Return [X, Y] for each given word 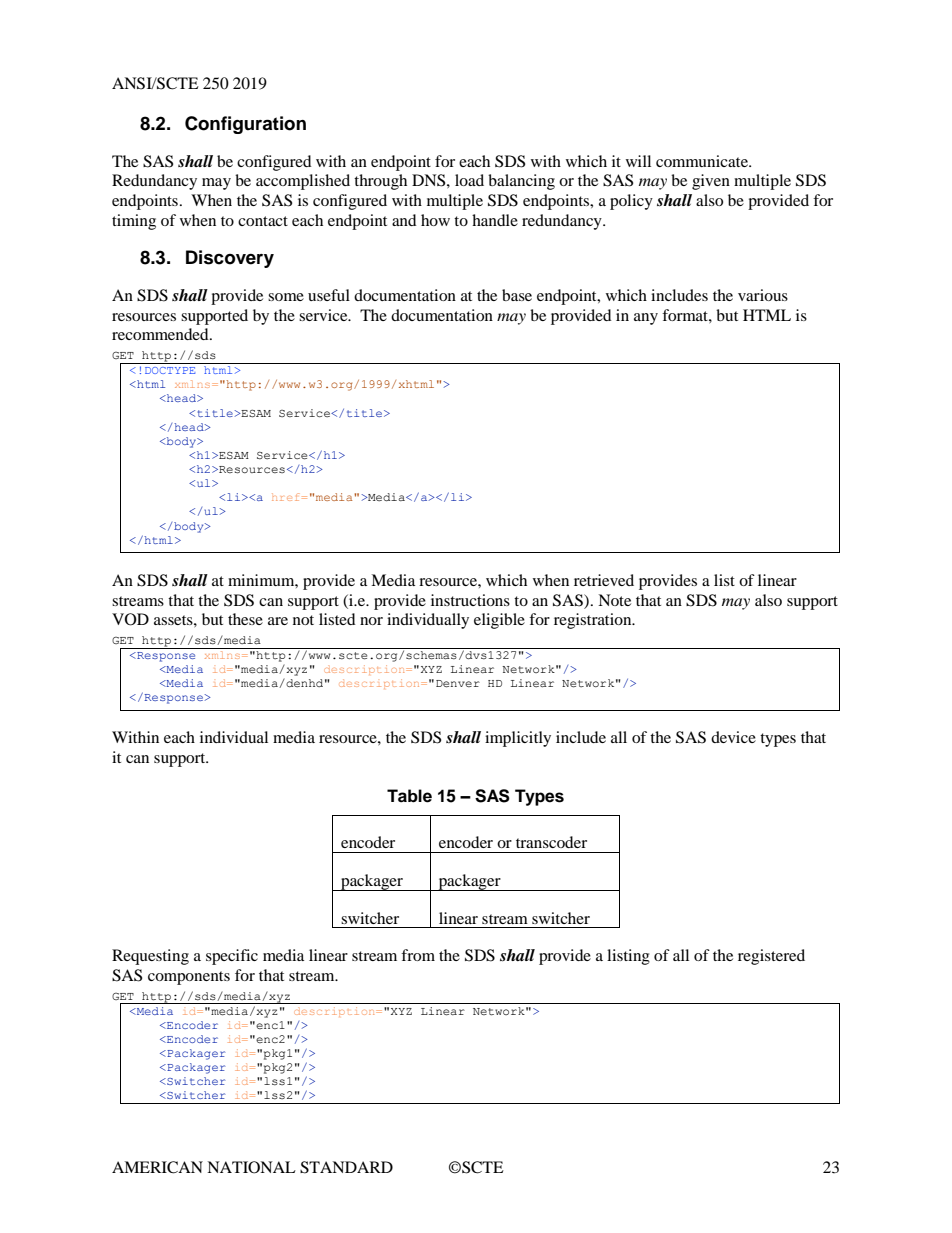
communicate [703, 161]
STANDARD [346, 1167]
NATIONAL [251, 1167]
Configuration [245, 125]
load [469, 180]
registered [771, 957]
